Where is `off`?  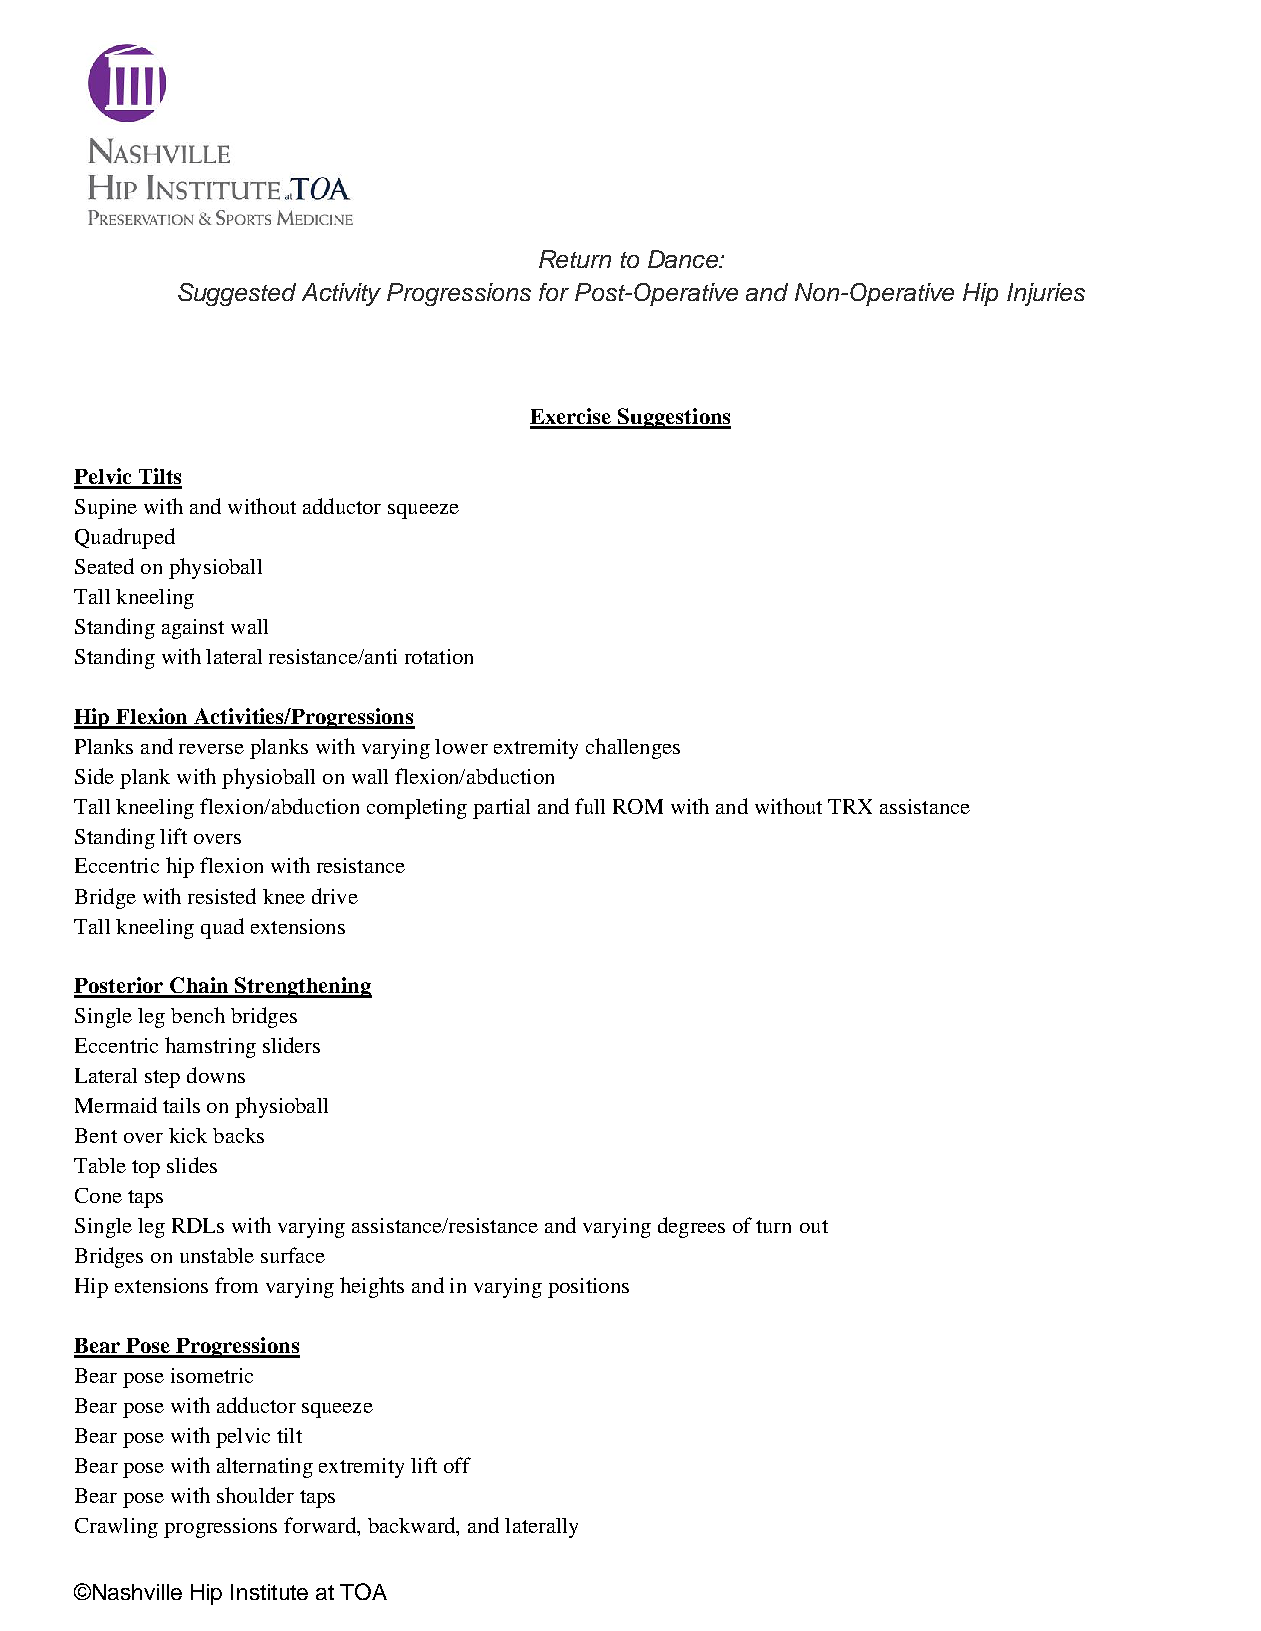
off is located at coordinates (457, 1465).
